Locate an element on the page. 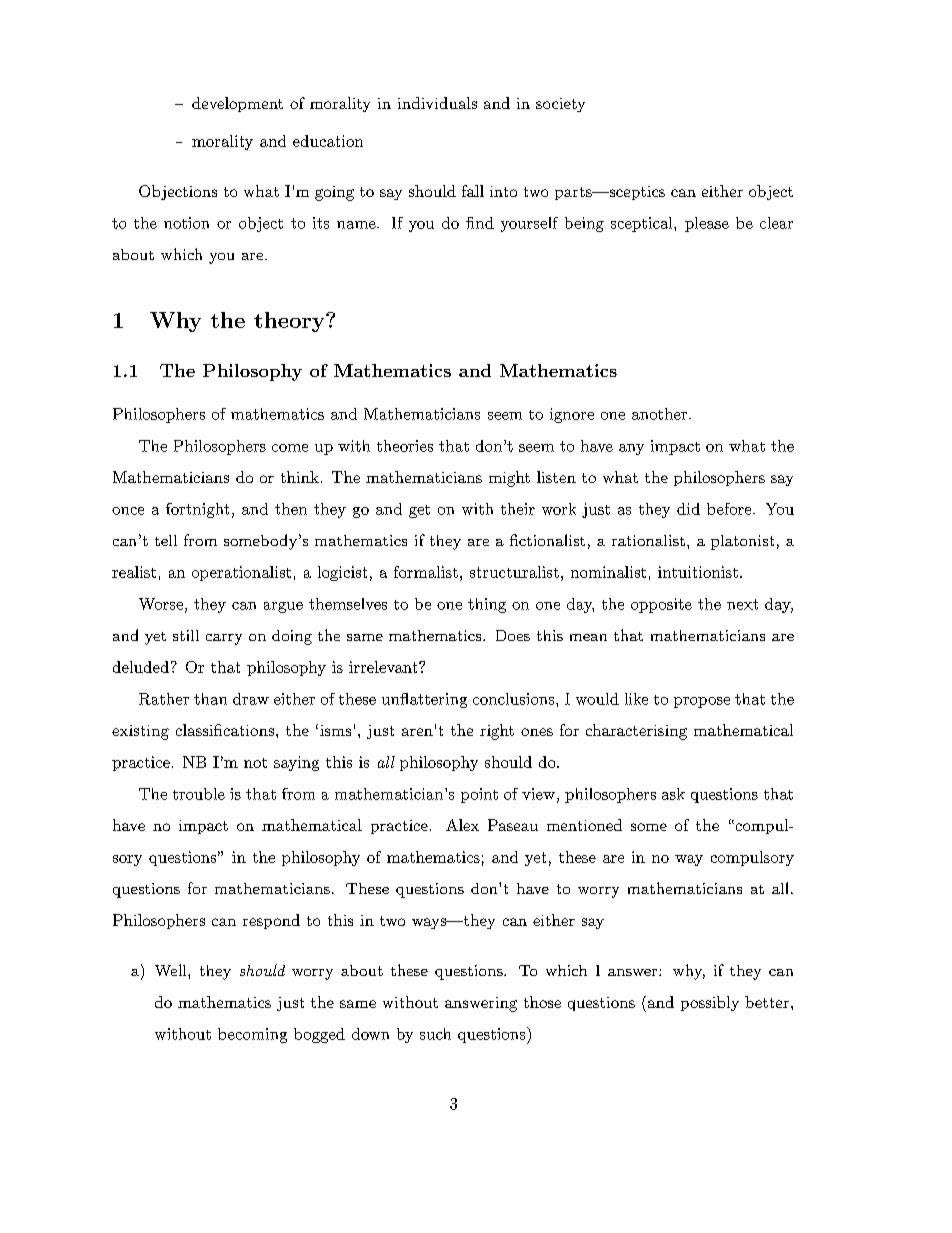  carry is located at coordinates (224, 639).
